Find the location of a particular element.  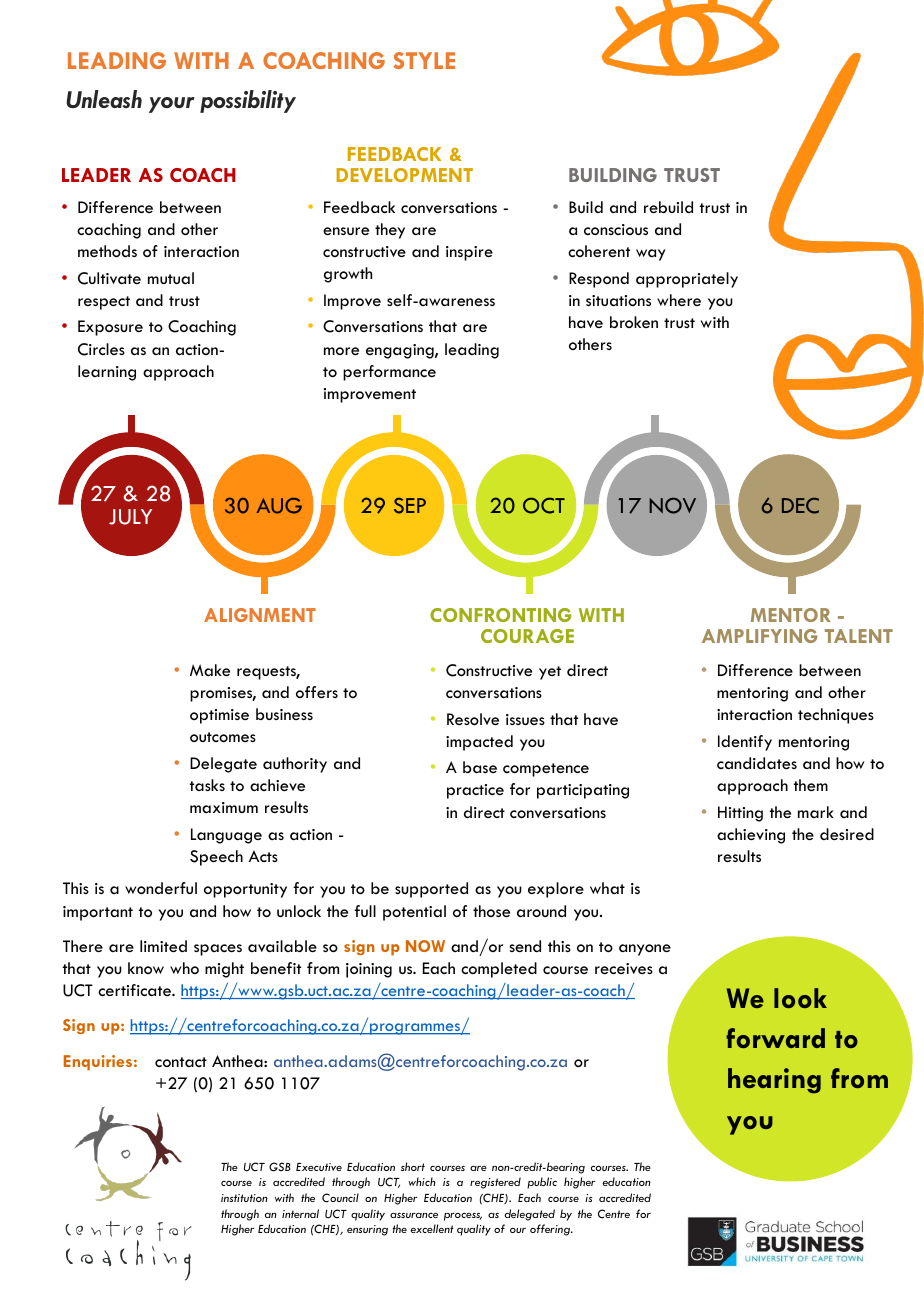

registered is located at coordinates (495, 1183).
